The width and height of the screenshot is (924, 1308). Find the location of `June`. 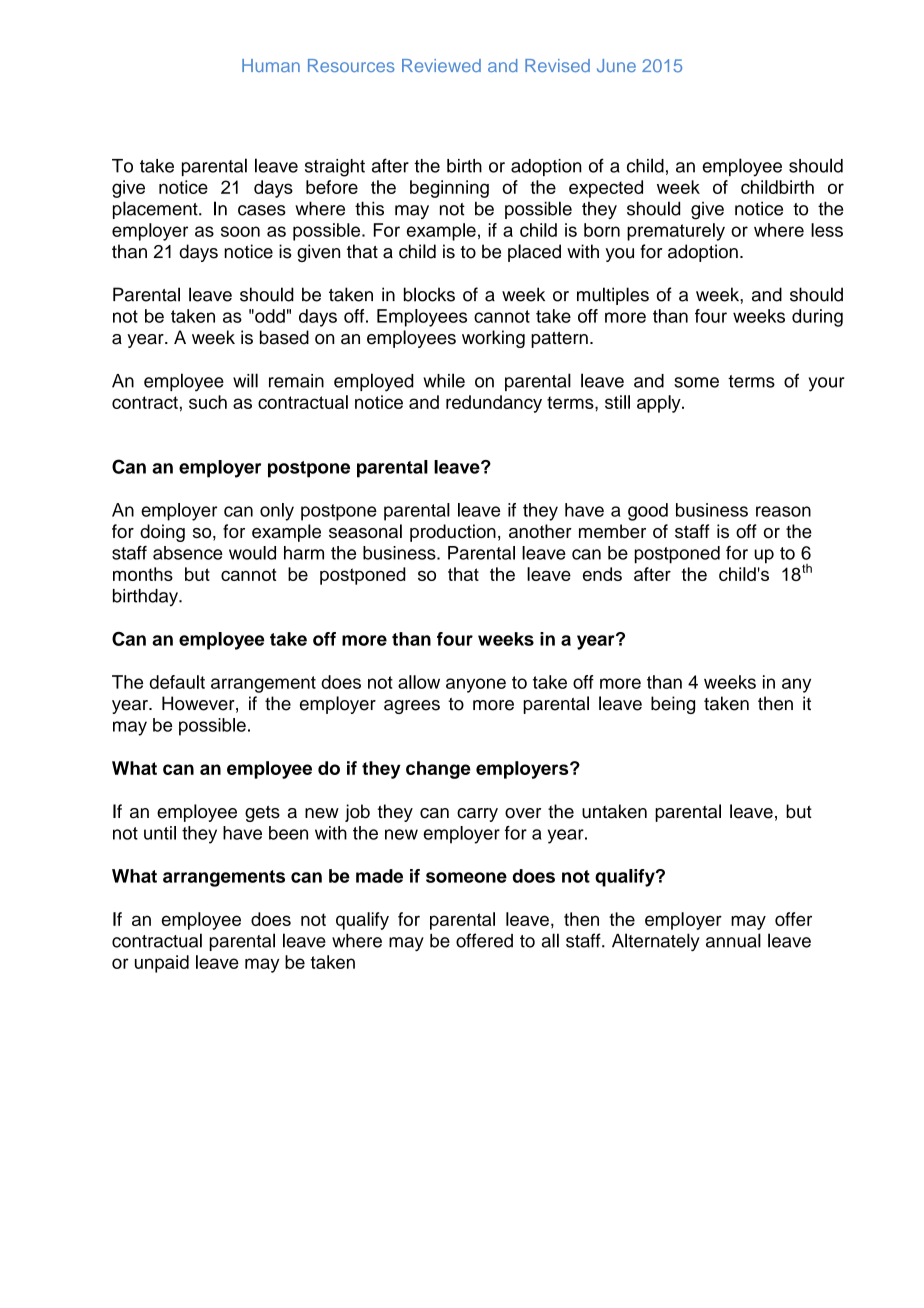

June is located at coordinates (616, 66).
